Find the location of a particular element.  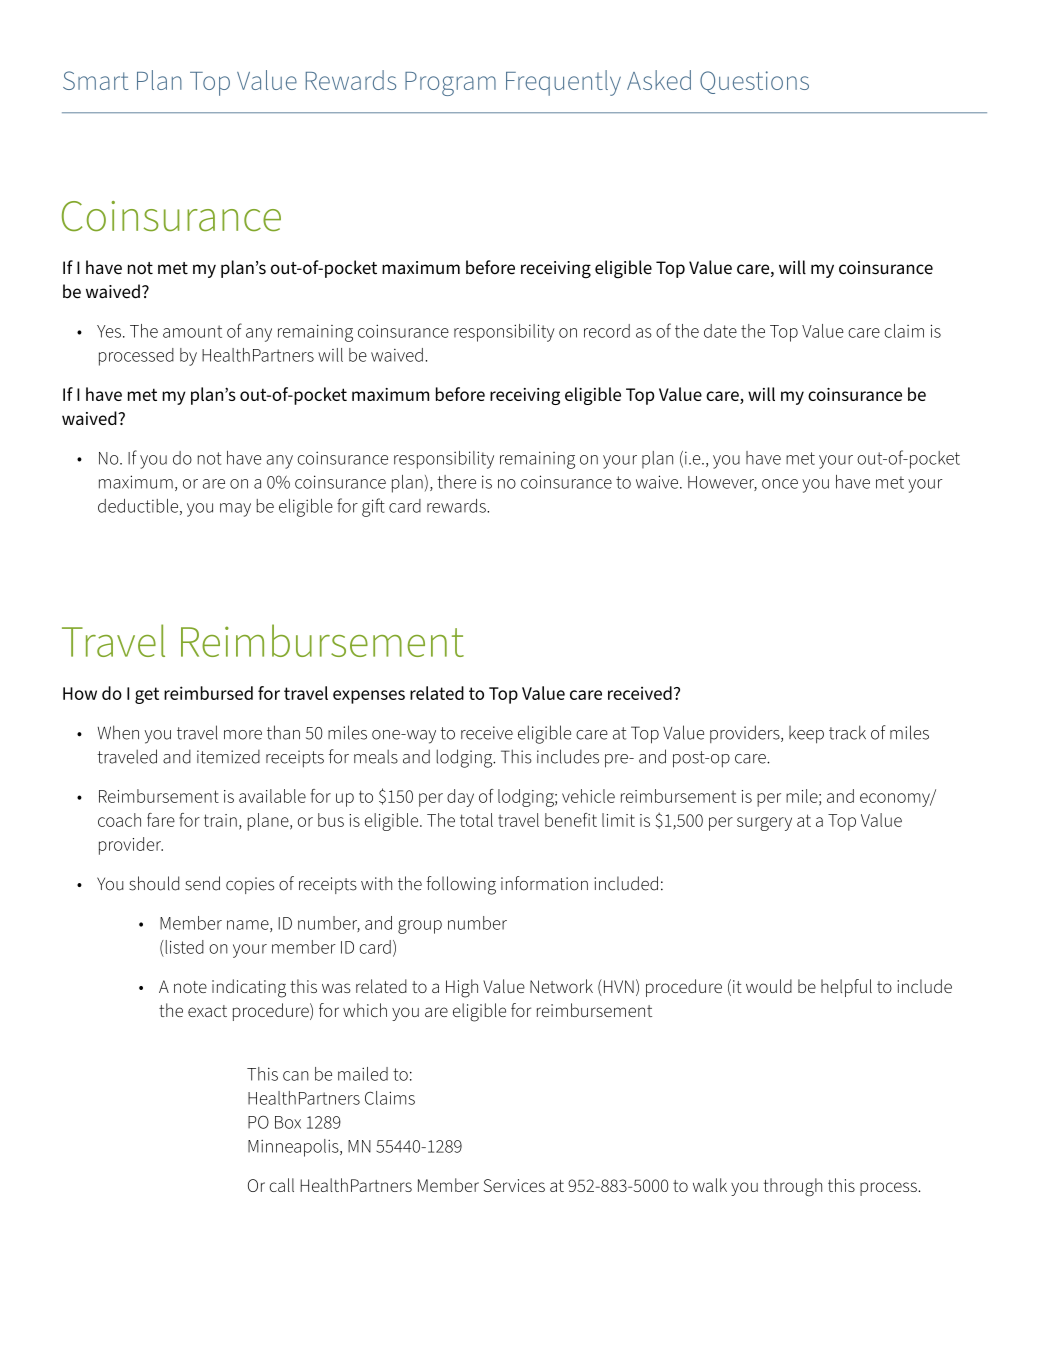

keep is located at coordinates (806, 735).
